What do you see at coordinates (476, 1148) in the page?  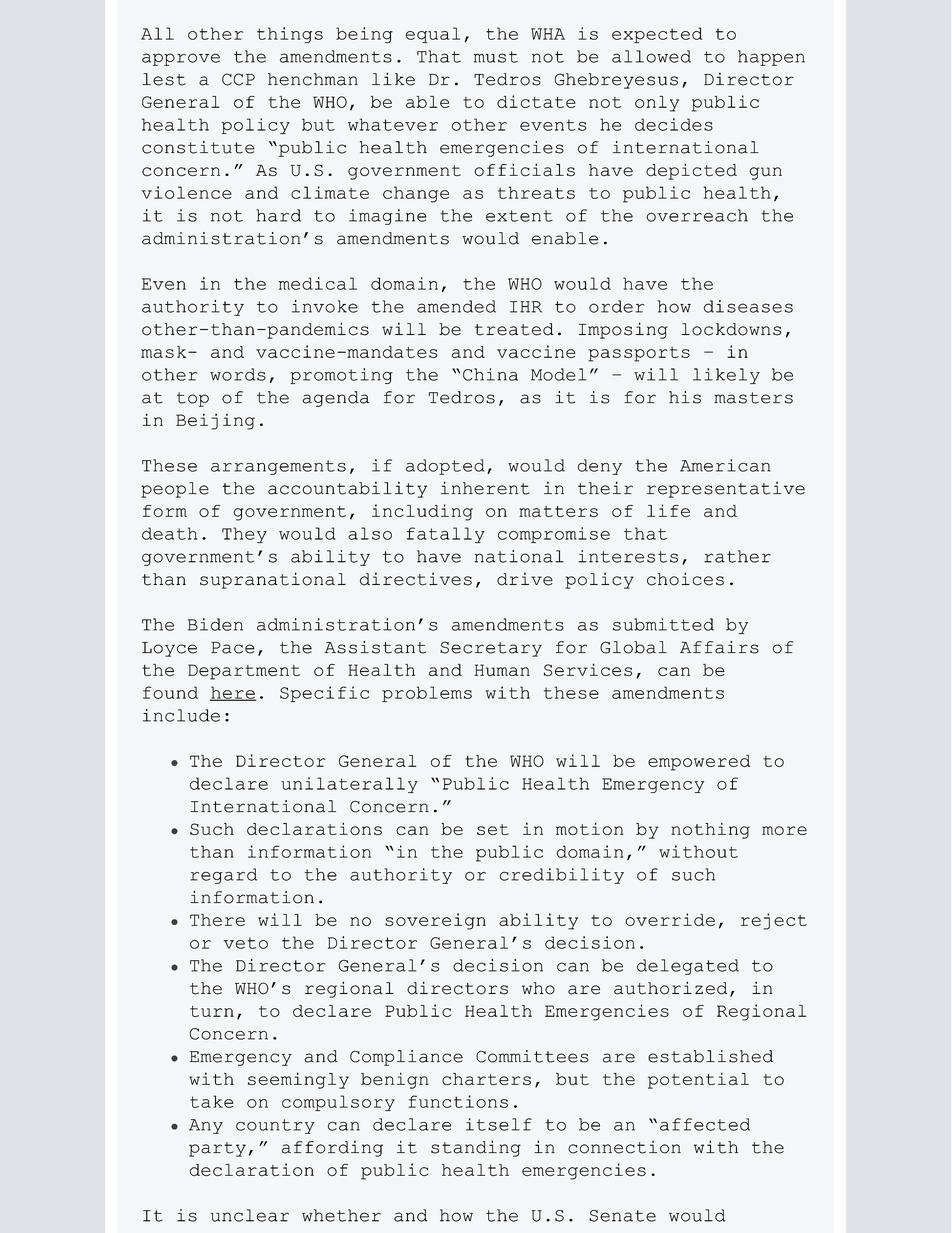 I see `standing` at bounding box center [476, 1148].
